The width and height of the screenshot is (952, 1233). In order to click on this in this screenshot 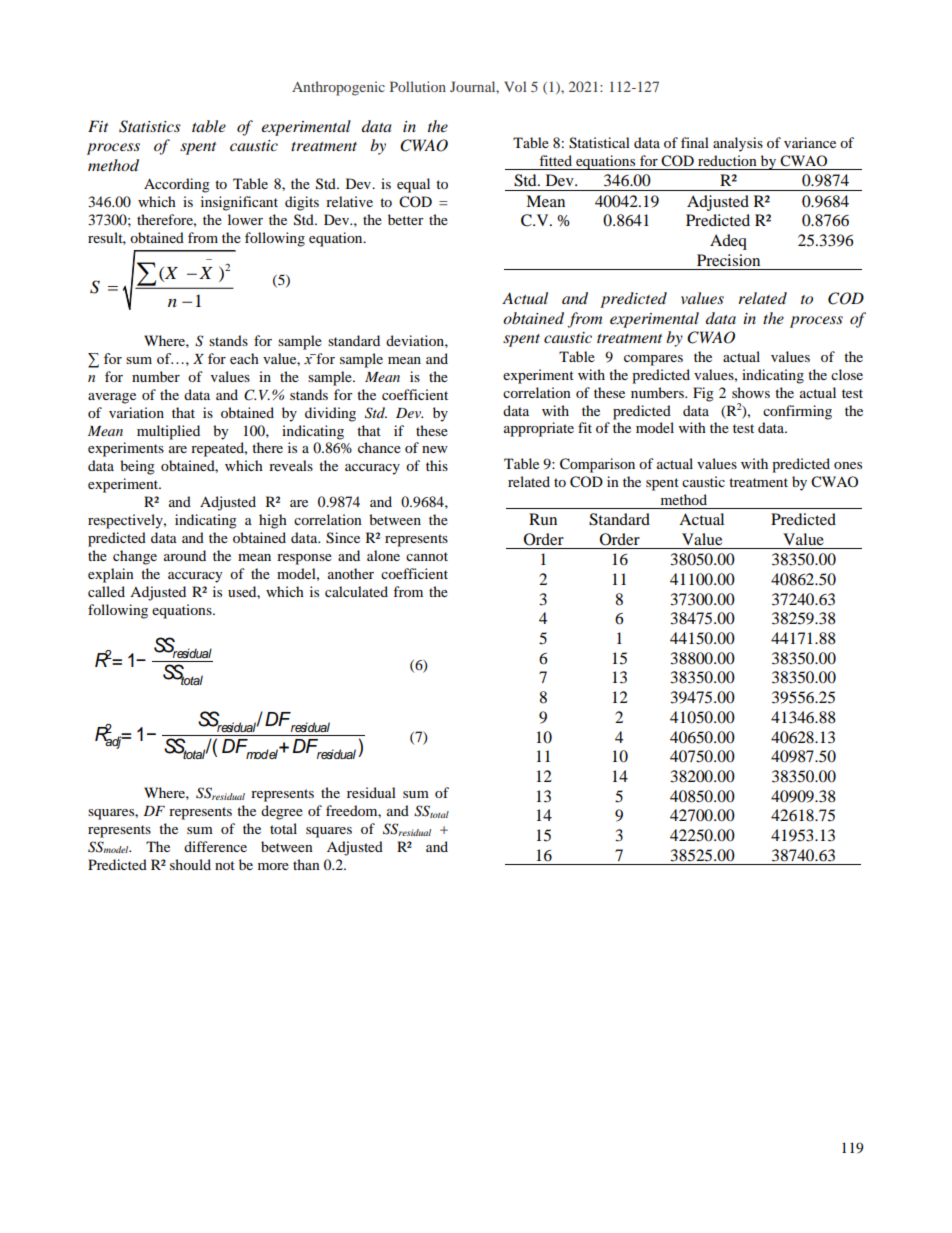, I will do `click(437, 465)`.
